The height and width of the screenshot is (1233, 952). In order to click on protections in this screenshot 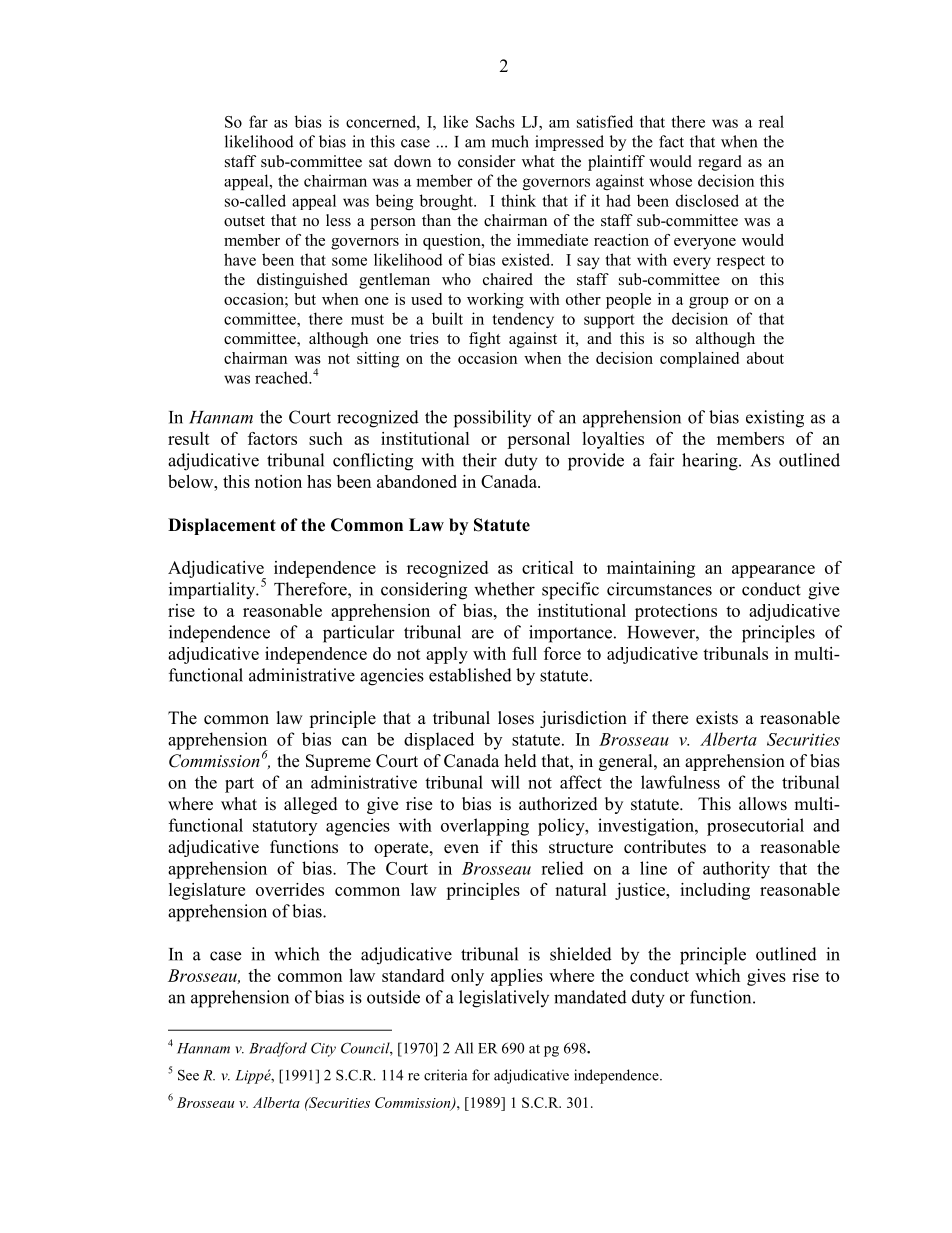, I will do `click(676, 612)`.
